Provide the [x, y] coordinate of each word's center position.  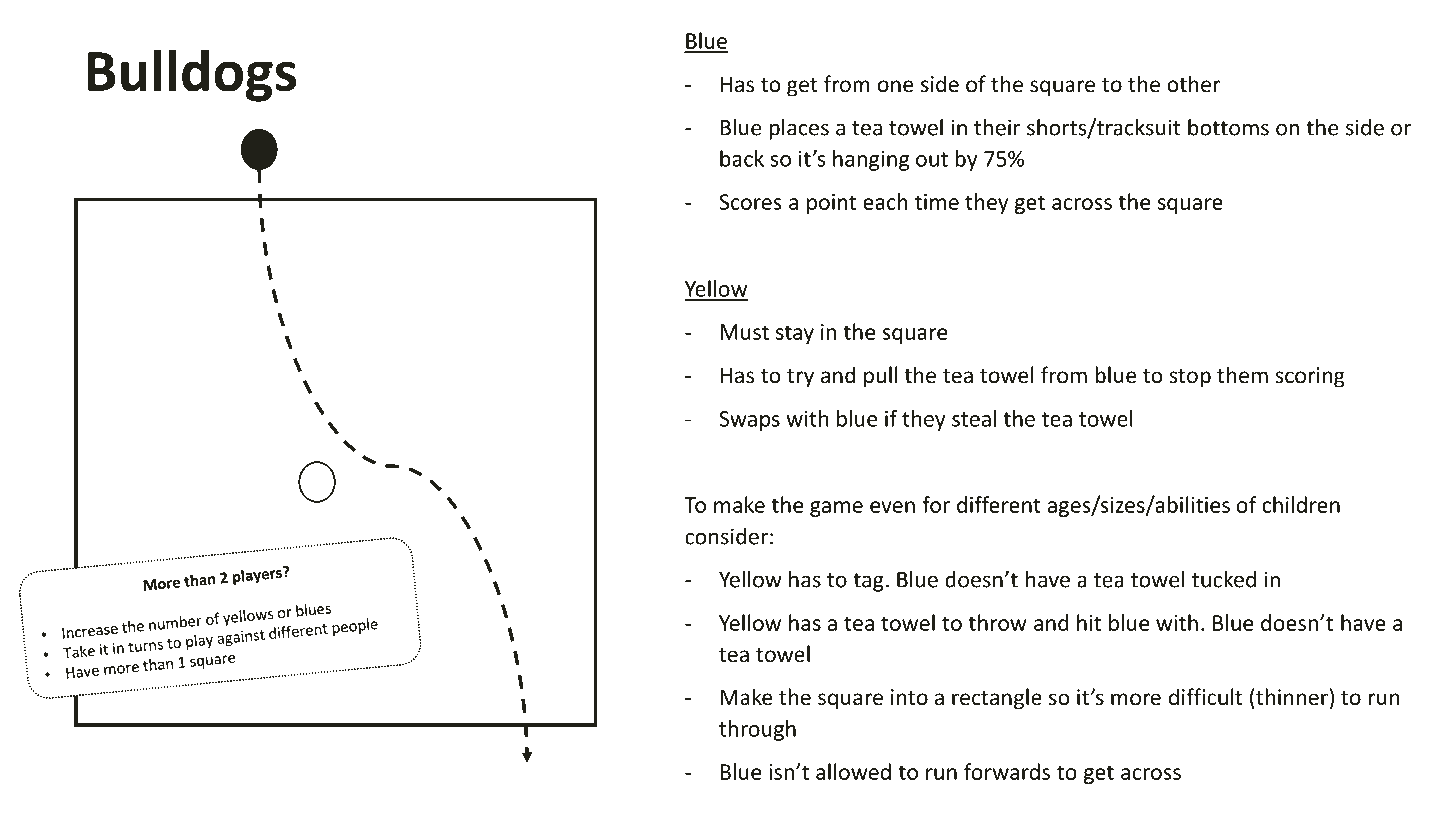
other [1193, 84]
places [799, 129]
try [800, 378]
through [757, 730]
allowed [853, 771]
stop [1190, 378]
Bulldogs [191, 75]
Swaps [749, 421]
